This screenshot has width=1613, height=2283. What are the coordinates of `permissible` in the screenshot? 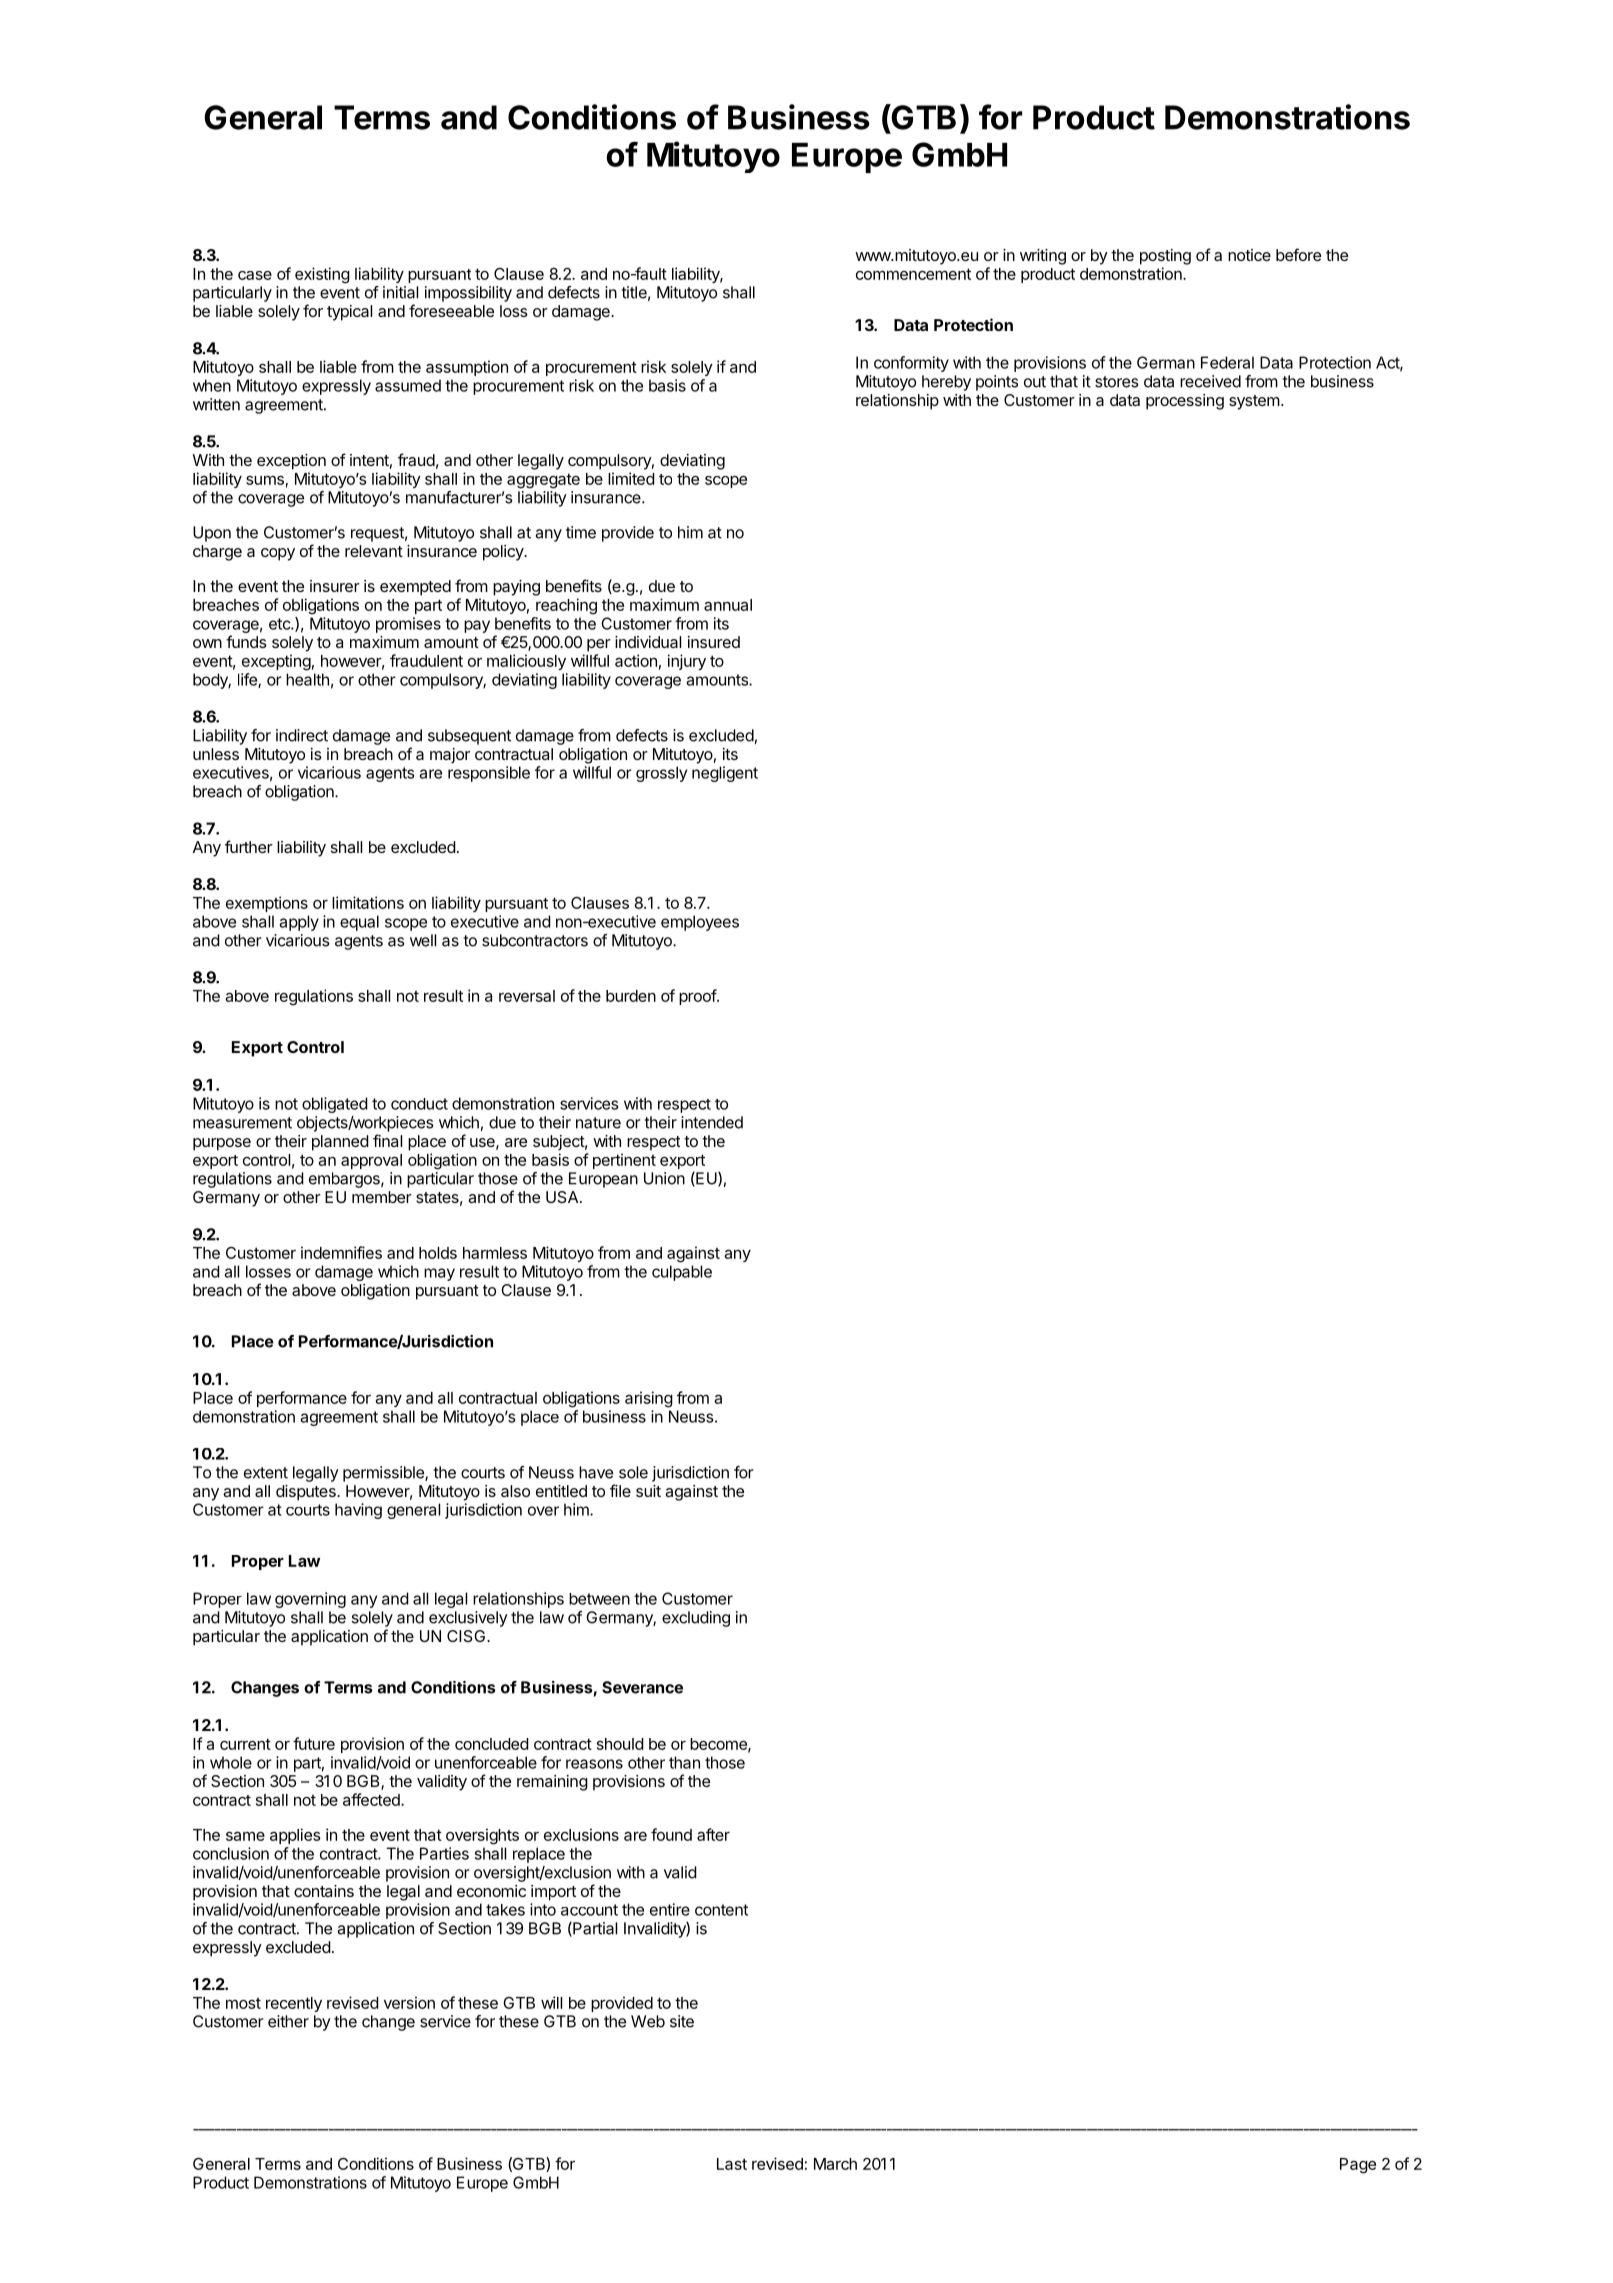 It's located at (384, 1474).
